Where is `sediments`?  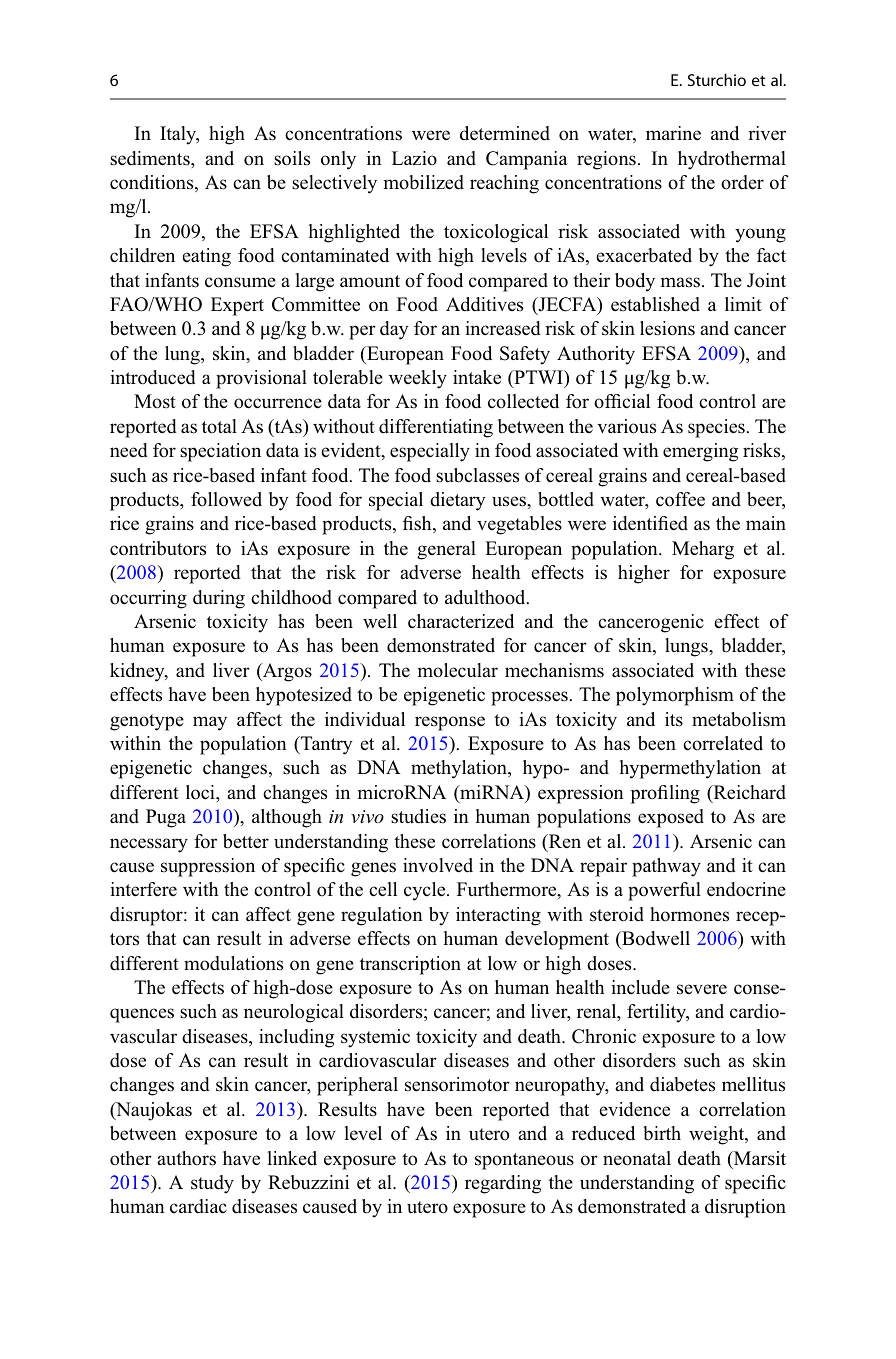 sediments is located at coordinates (151, 158).
